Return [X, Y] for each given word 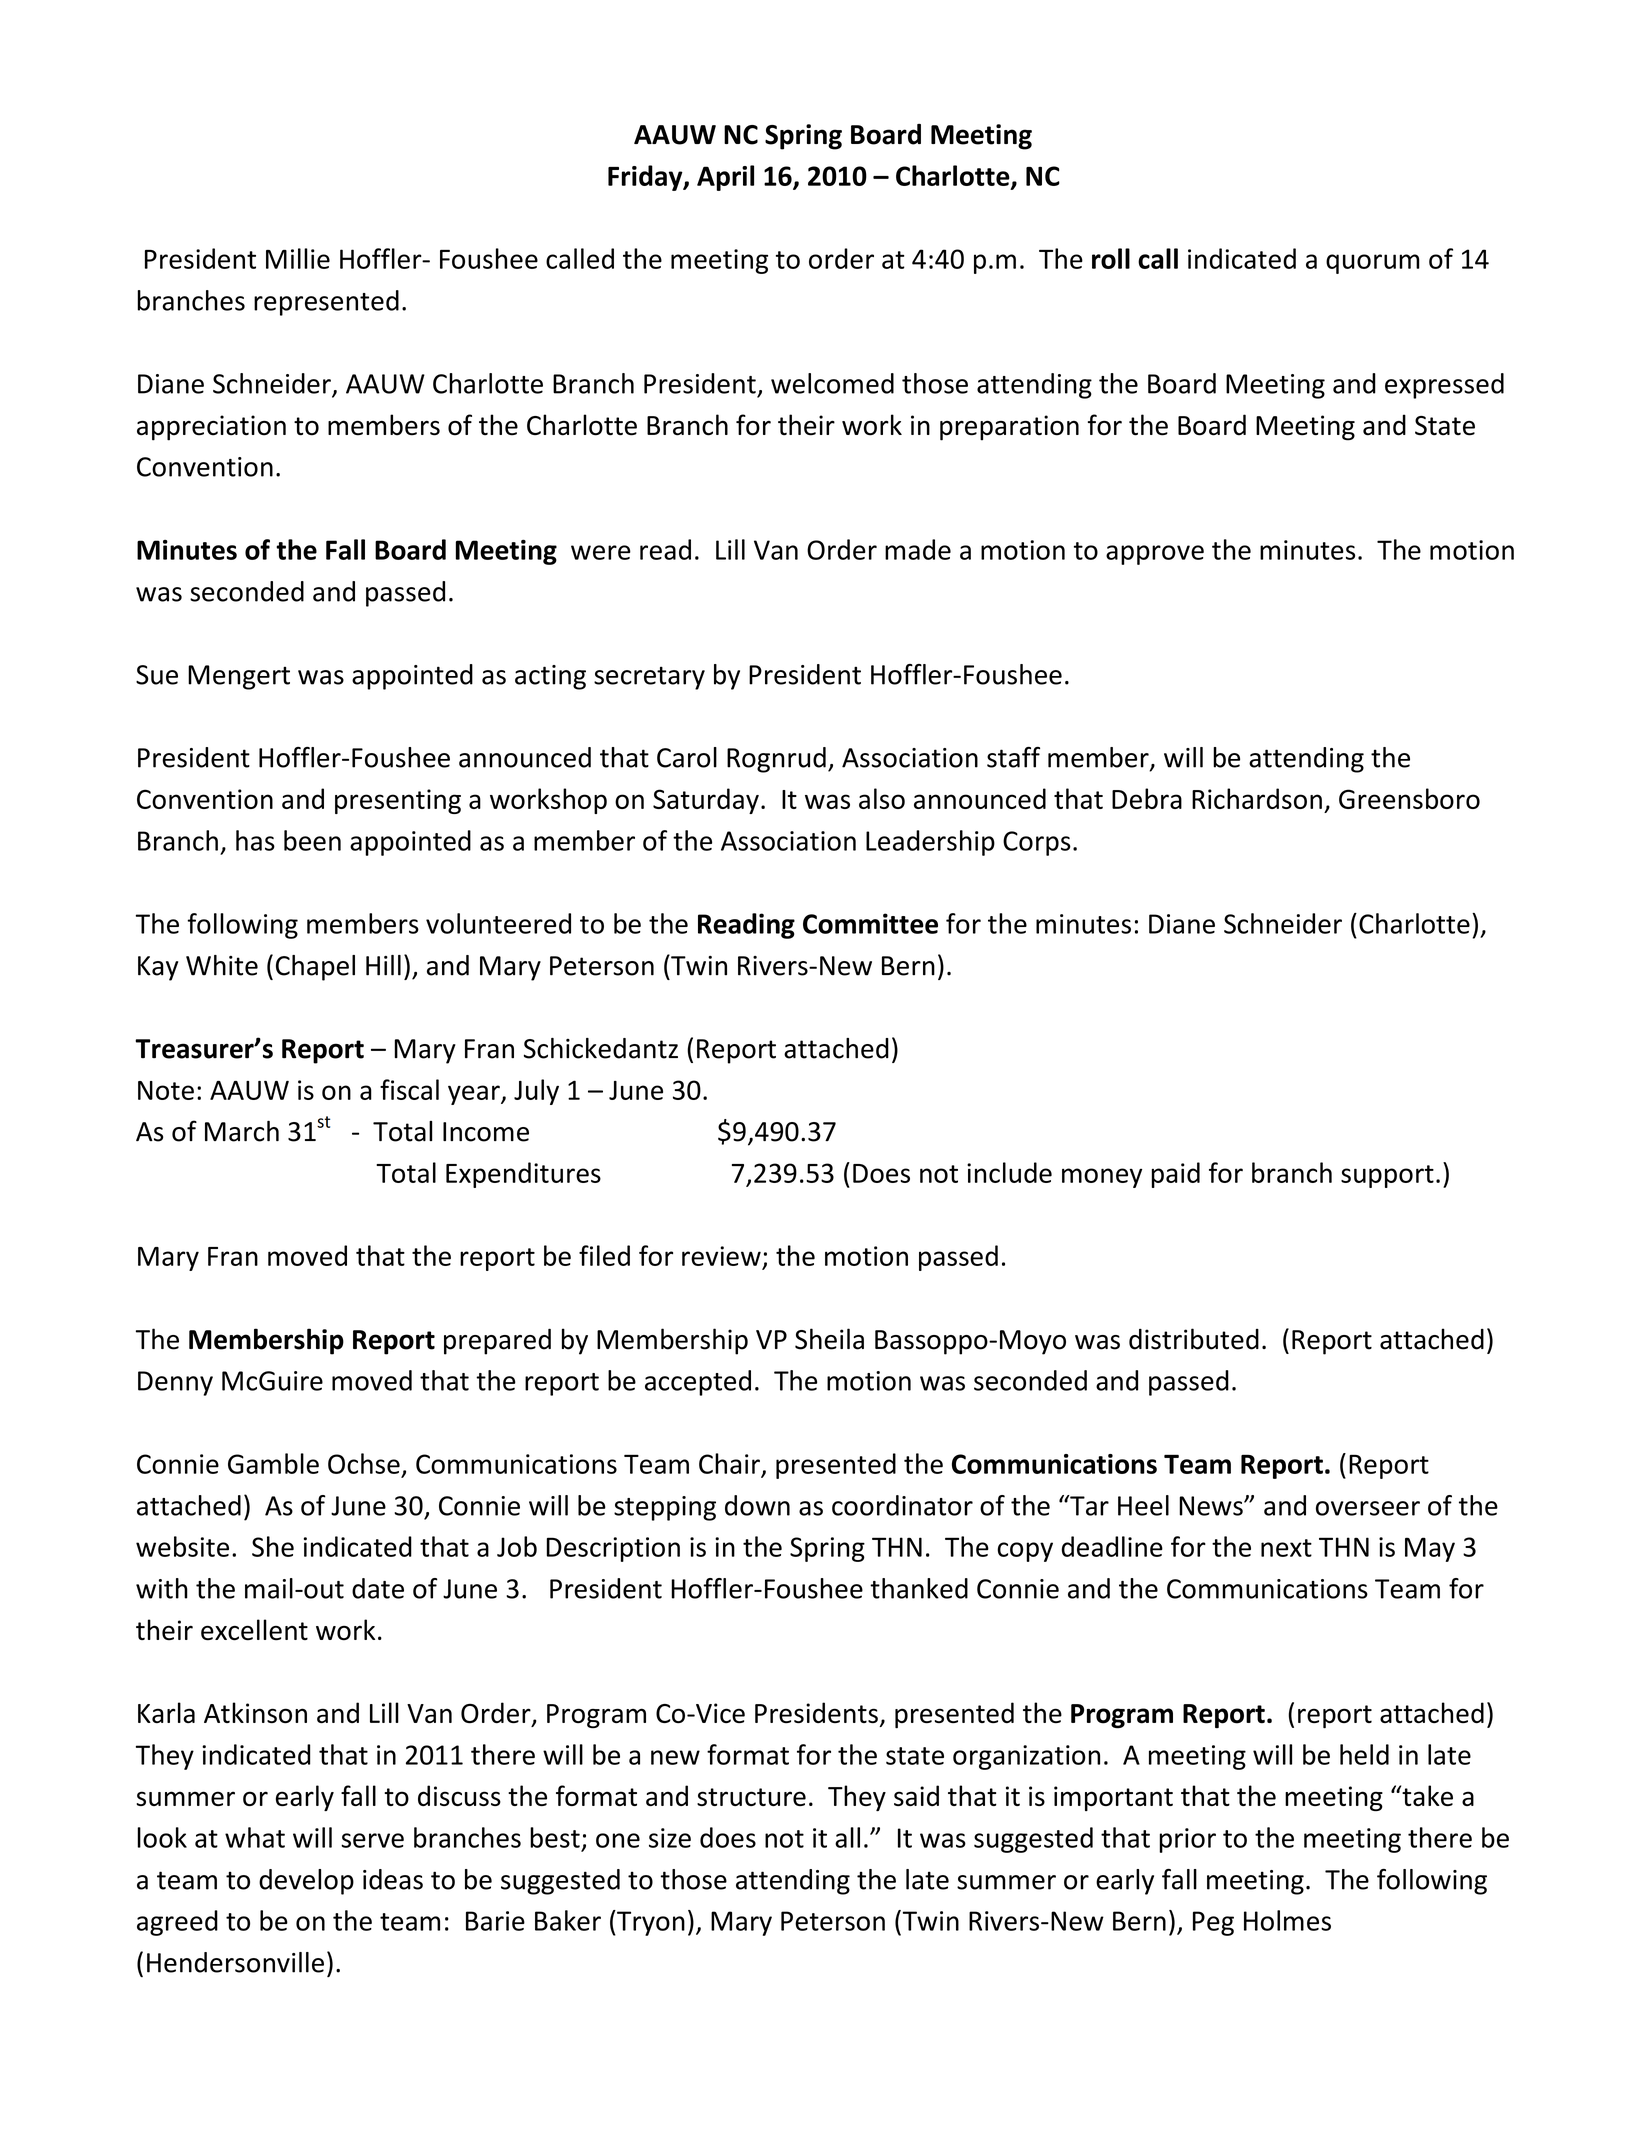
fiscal [409, 1089]
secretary [649, 678]
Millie [298, 258]
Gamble [273, 1463]
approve [1155, 555]
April [725, 178]
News [1212, 1506]
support [1387, 1176]
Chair [729, 1463]
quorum [1373, 264]
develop [306, 1882]
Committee [870, 923]
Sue [157, 675]
